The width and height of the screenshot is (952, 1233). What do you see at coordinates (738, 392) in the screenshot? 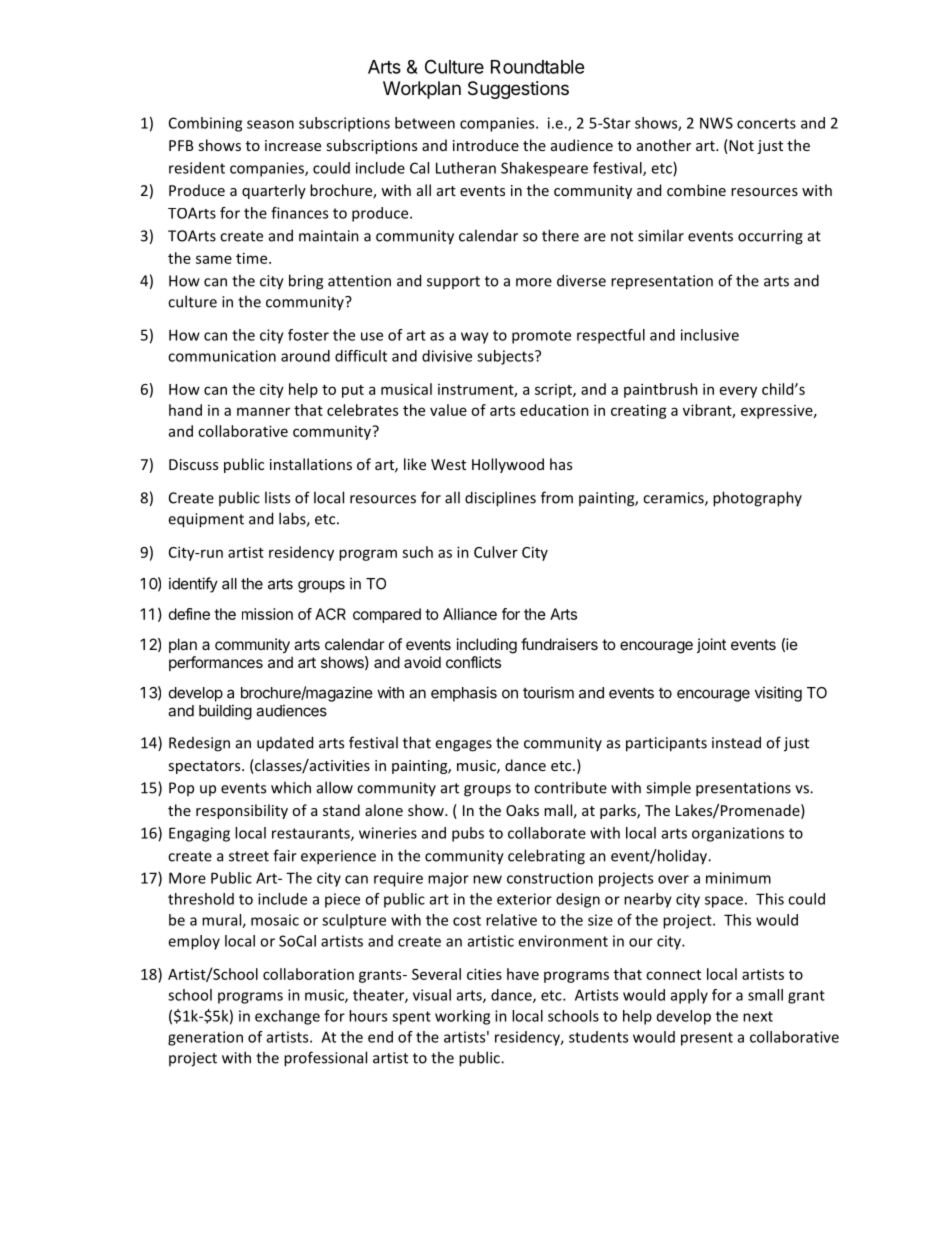
I see `every` at bounding box center [738, 392].
